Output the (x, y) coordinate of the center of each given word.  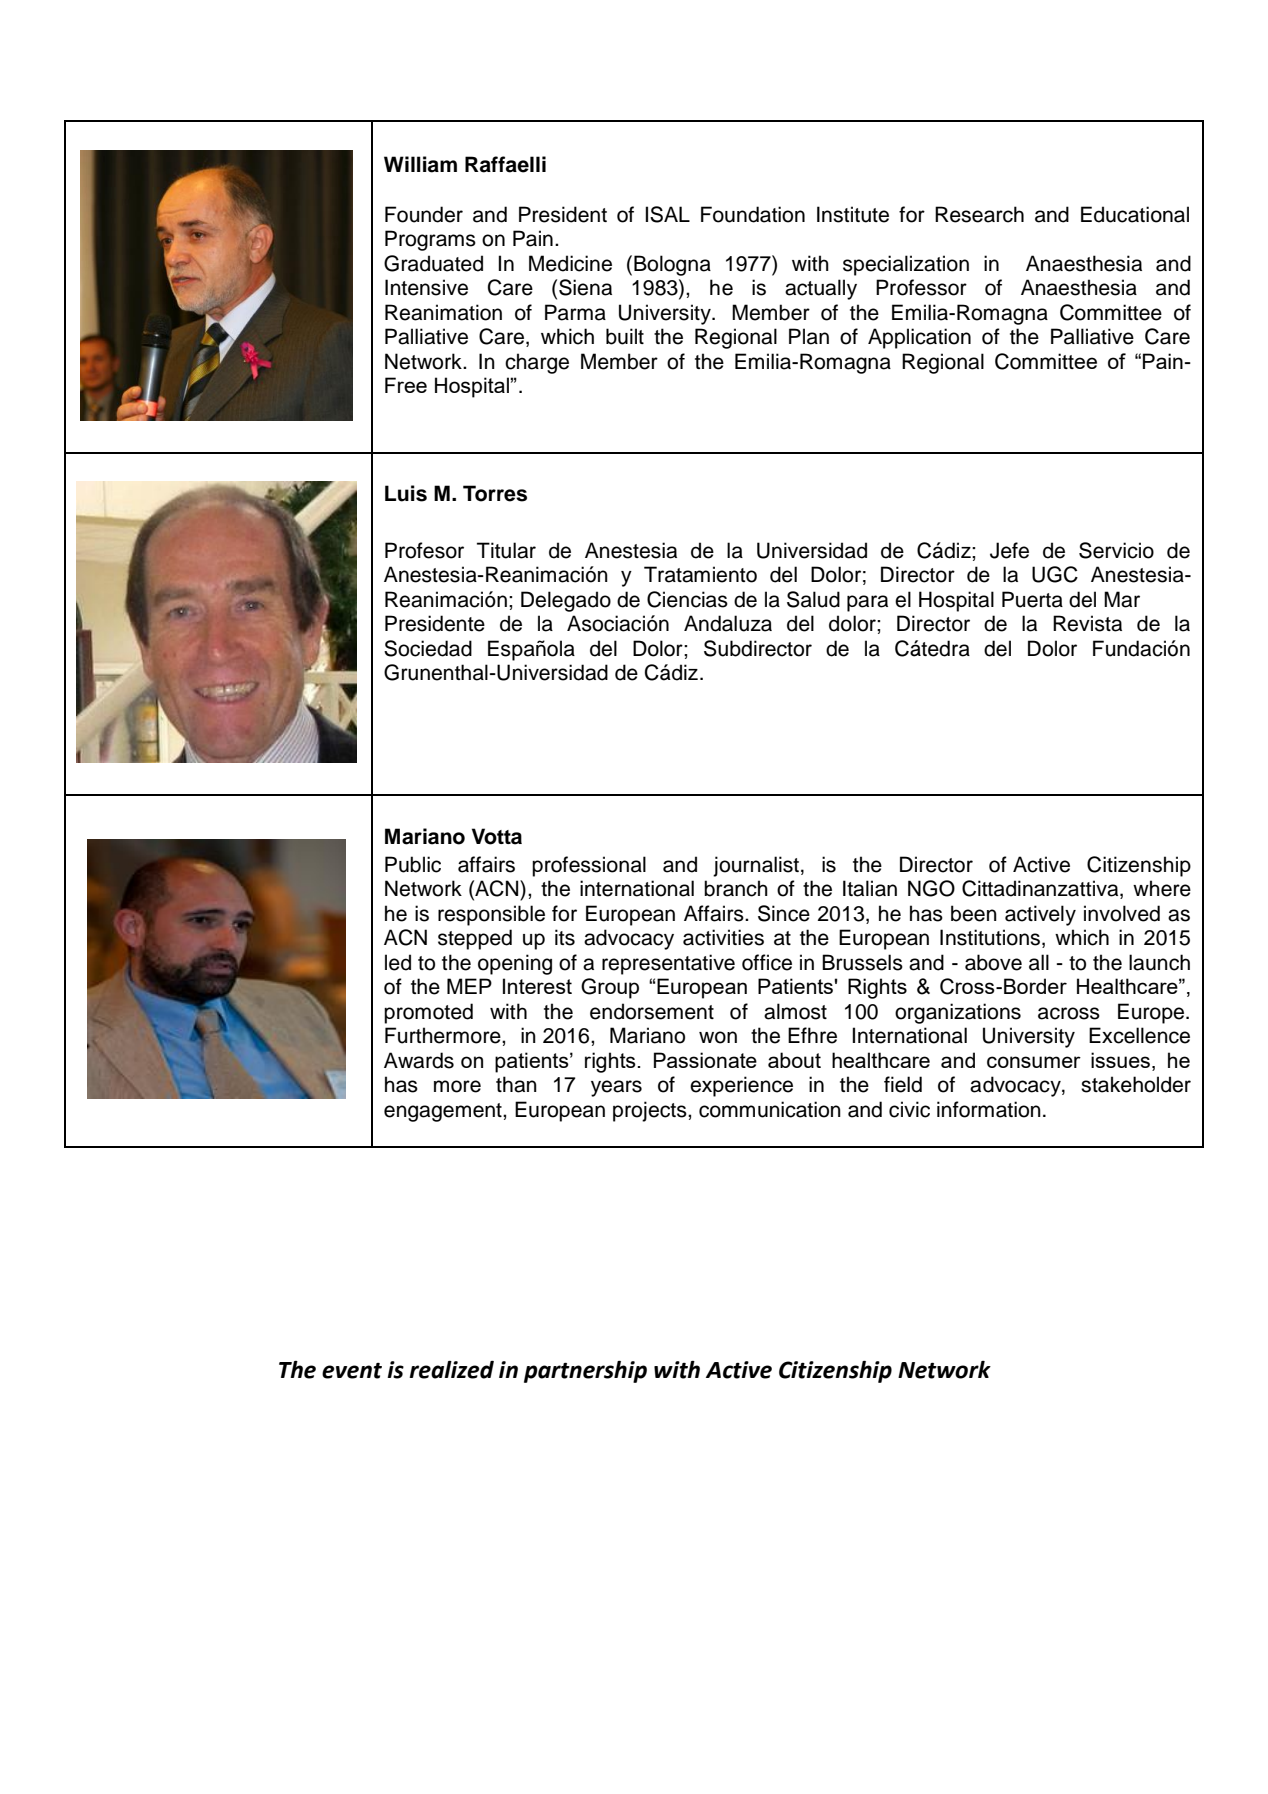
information (989, 1109)
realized (451, 1370)
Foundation (753, 214)
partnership (585, 1372)
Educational (1135, 214)
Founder (424, 214)
